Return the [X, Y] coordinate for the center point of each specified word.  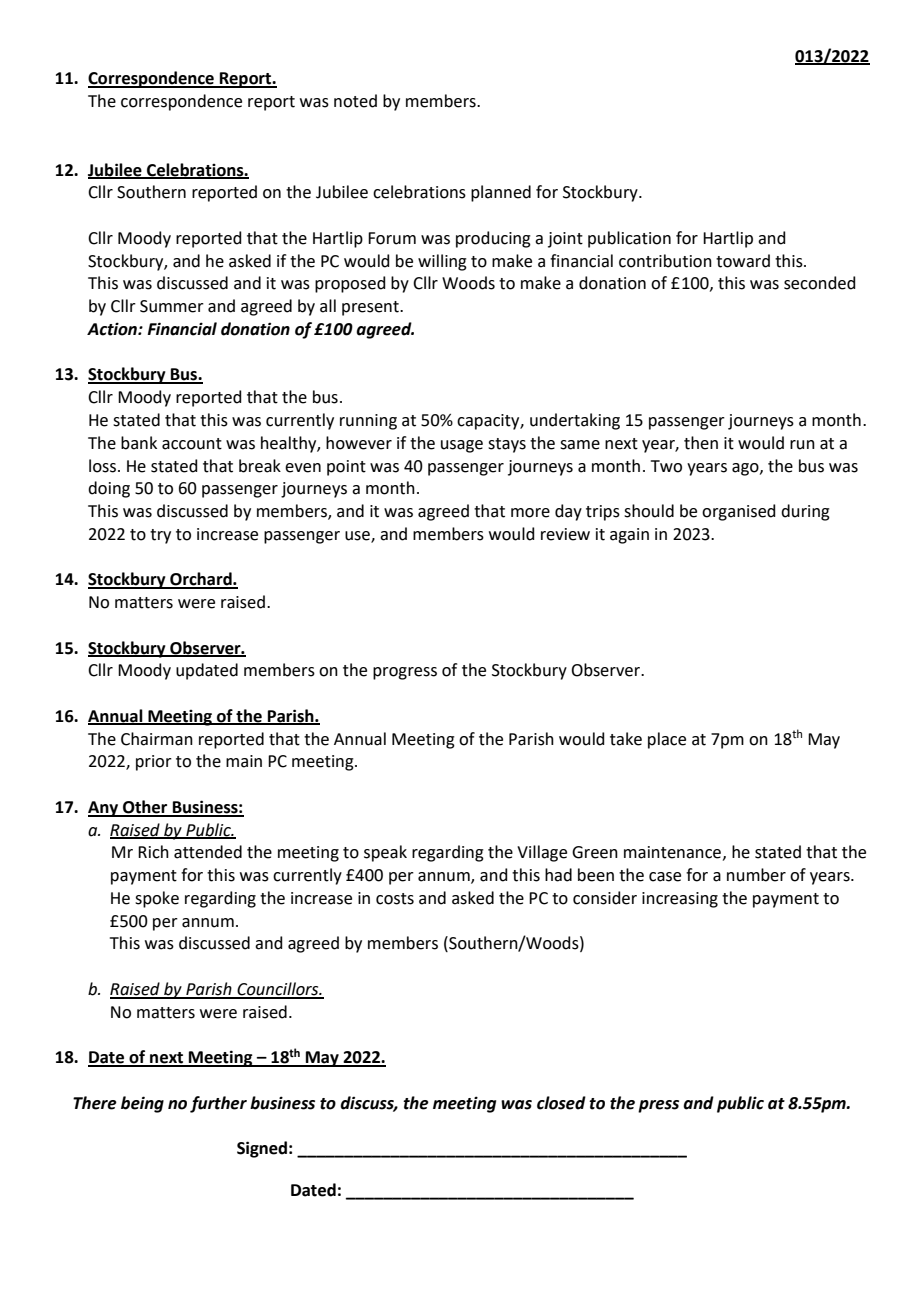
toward [743, 261]
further [218, 1104]
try [160, 536]
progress [405, 673]
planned [501, 193]
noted [355, 101]
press [658, 1106]
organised [739, 512]
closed [561, 1103]
